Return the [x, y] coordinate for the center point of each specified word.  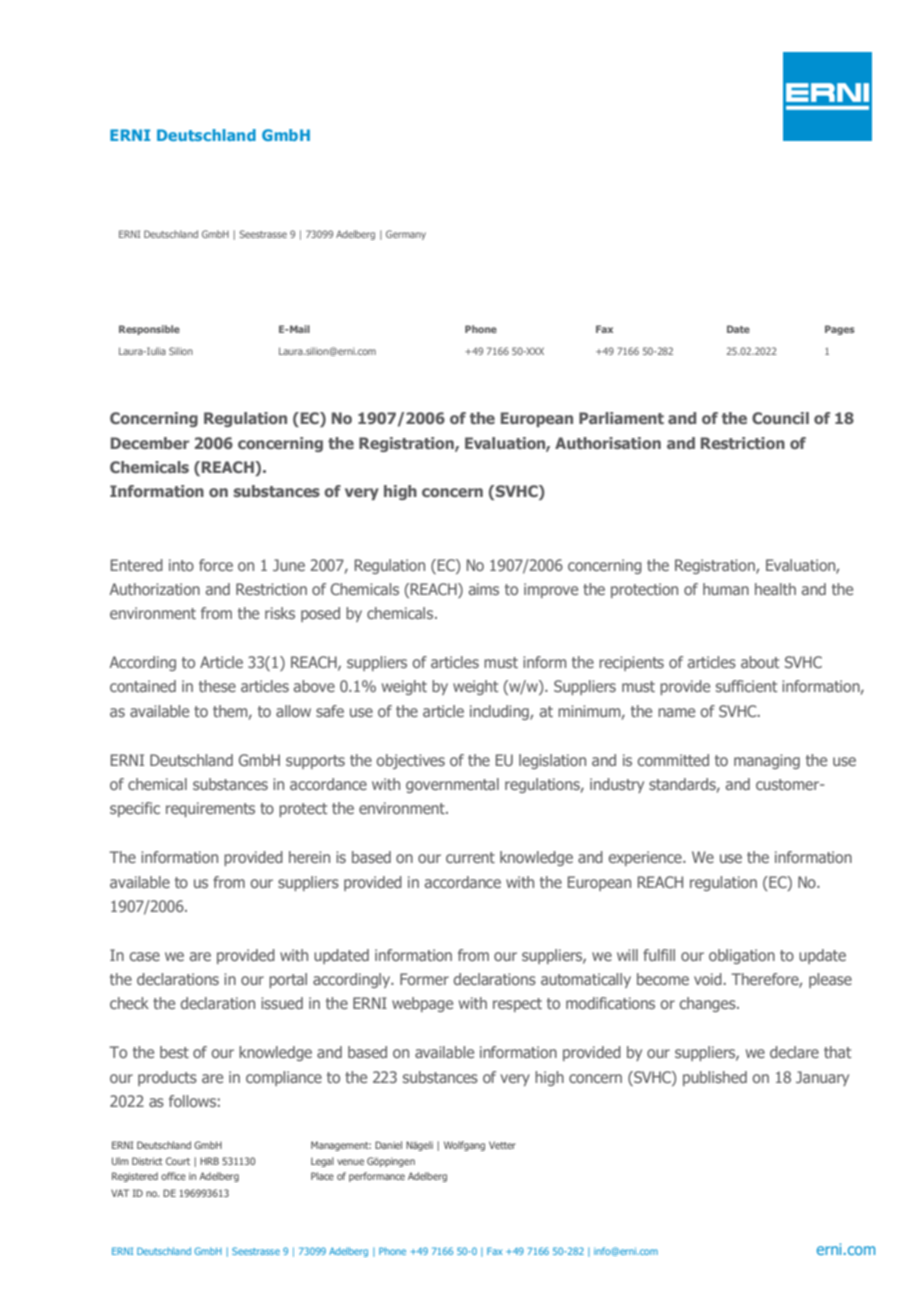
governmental [452, 785]
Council [780, 418]
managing [767, 761]
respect [517, 1005]
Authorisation [608, 443]
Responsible [149, 330]
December [150, 443]
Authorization [154, 589]
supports [315, 762]
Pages [840, 330]
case [145, 956]
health [775, 589]
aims [483, 589]
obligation [742, 956]
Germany [406, 235]
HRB [209, 1161]
